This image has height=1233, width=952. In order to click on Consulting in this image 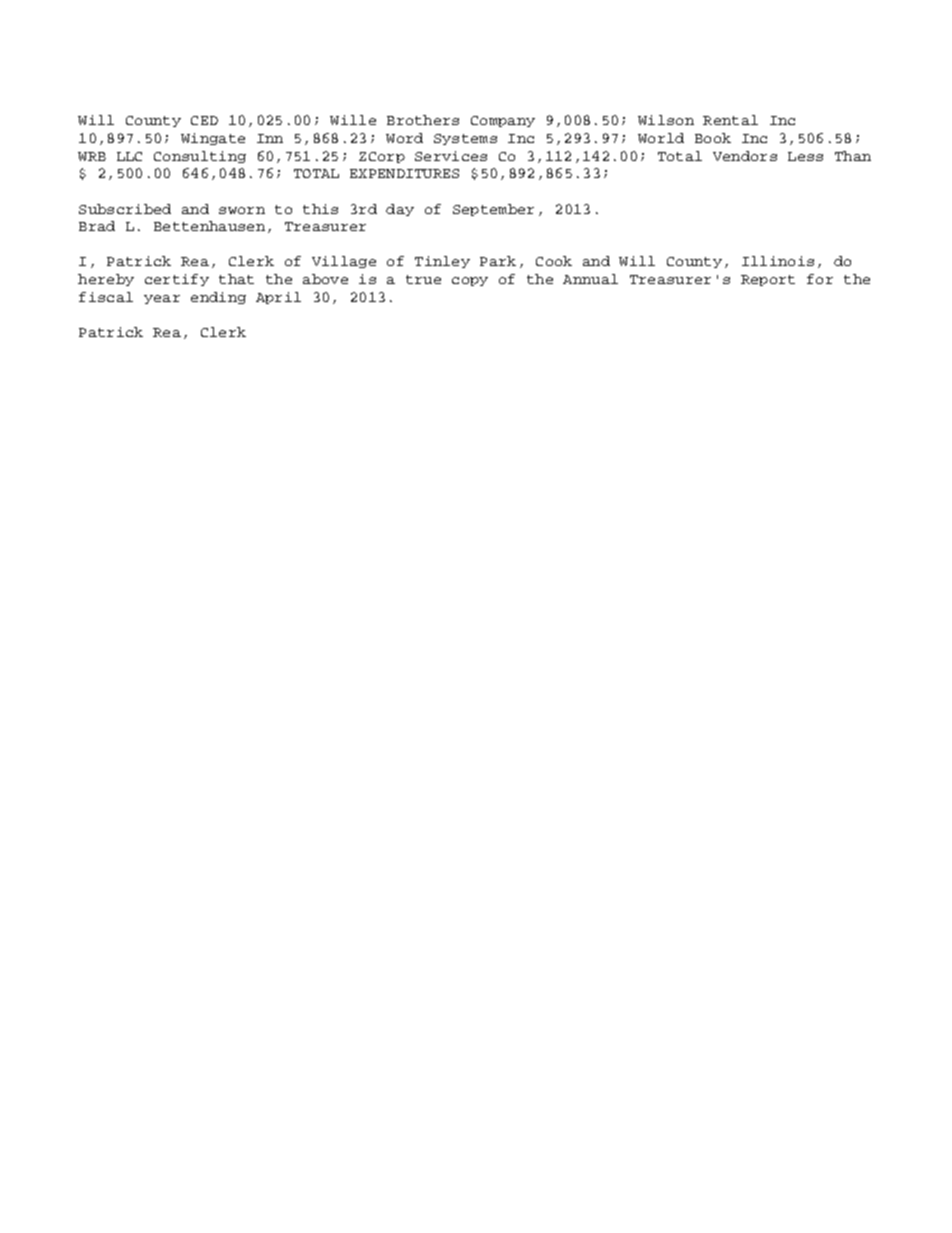, I will do `click(200, 157)`.
